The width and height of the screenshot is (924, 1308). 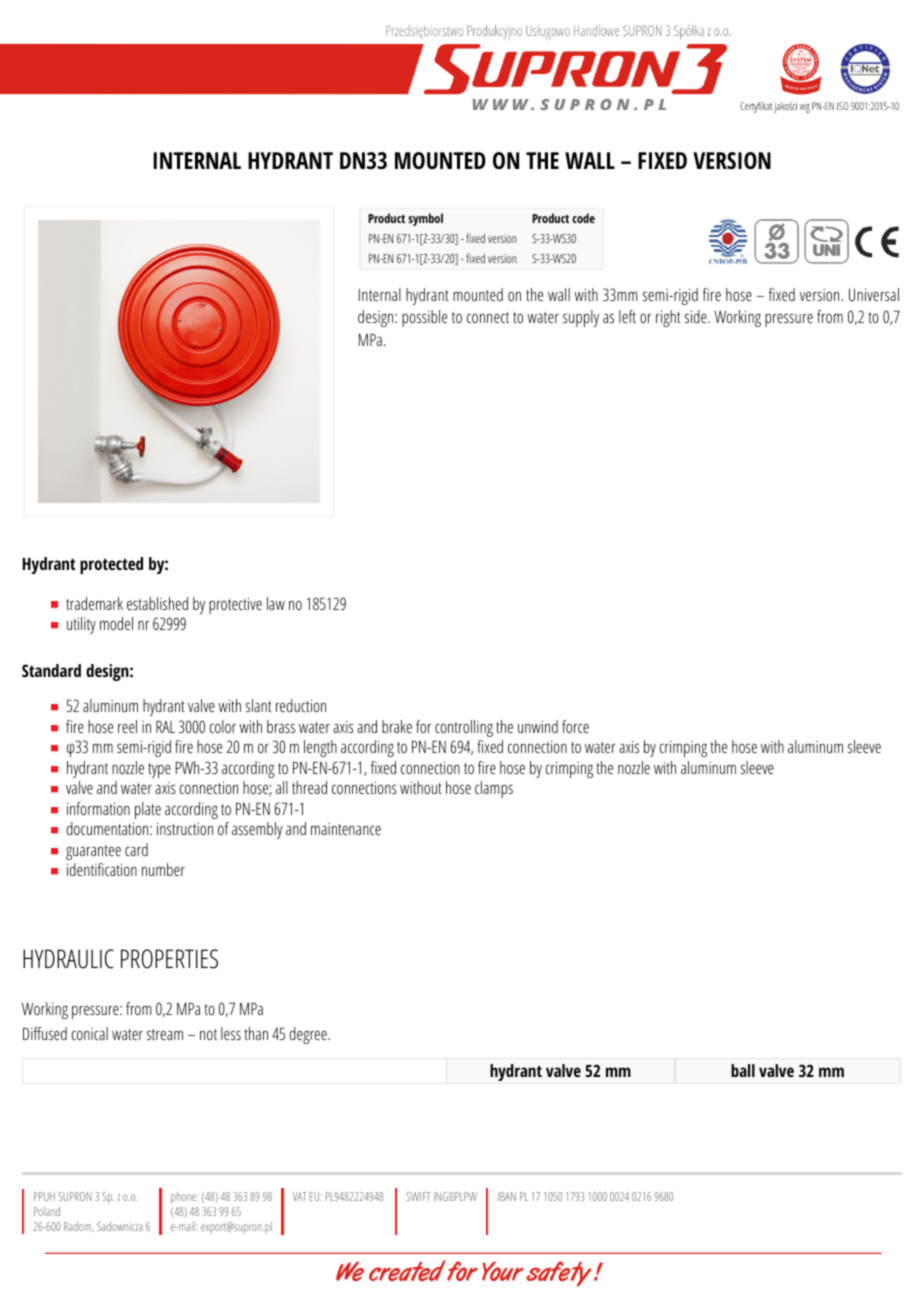 What do you see at coordinates (743, 1070) in the screenshot?
I see `ball` at bounding box center [743, 1070].
